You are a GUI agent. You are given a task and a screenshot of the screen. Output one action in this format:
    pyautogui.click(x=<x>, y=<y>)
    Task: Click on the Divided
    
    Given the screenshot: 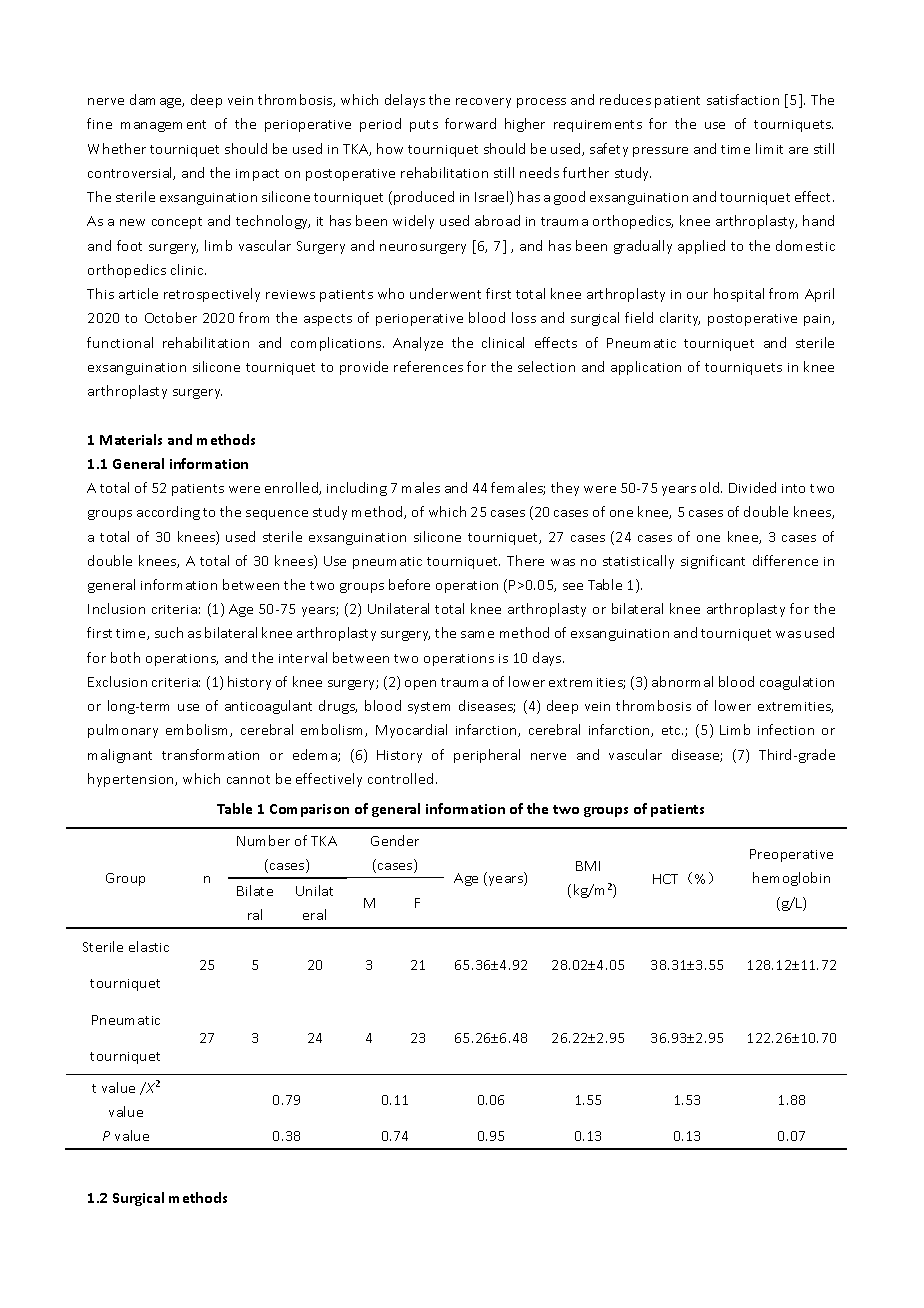 What is the action you would take?
    pyautogui.click(x=752, y=487)
